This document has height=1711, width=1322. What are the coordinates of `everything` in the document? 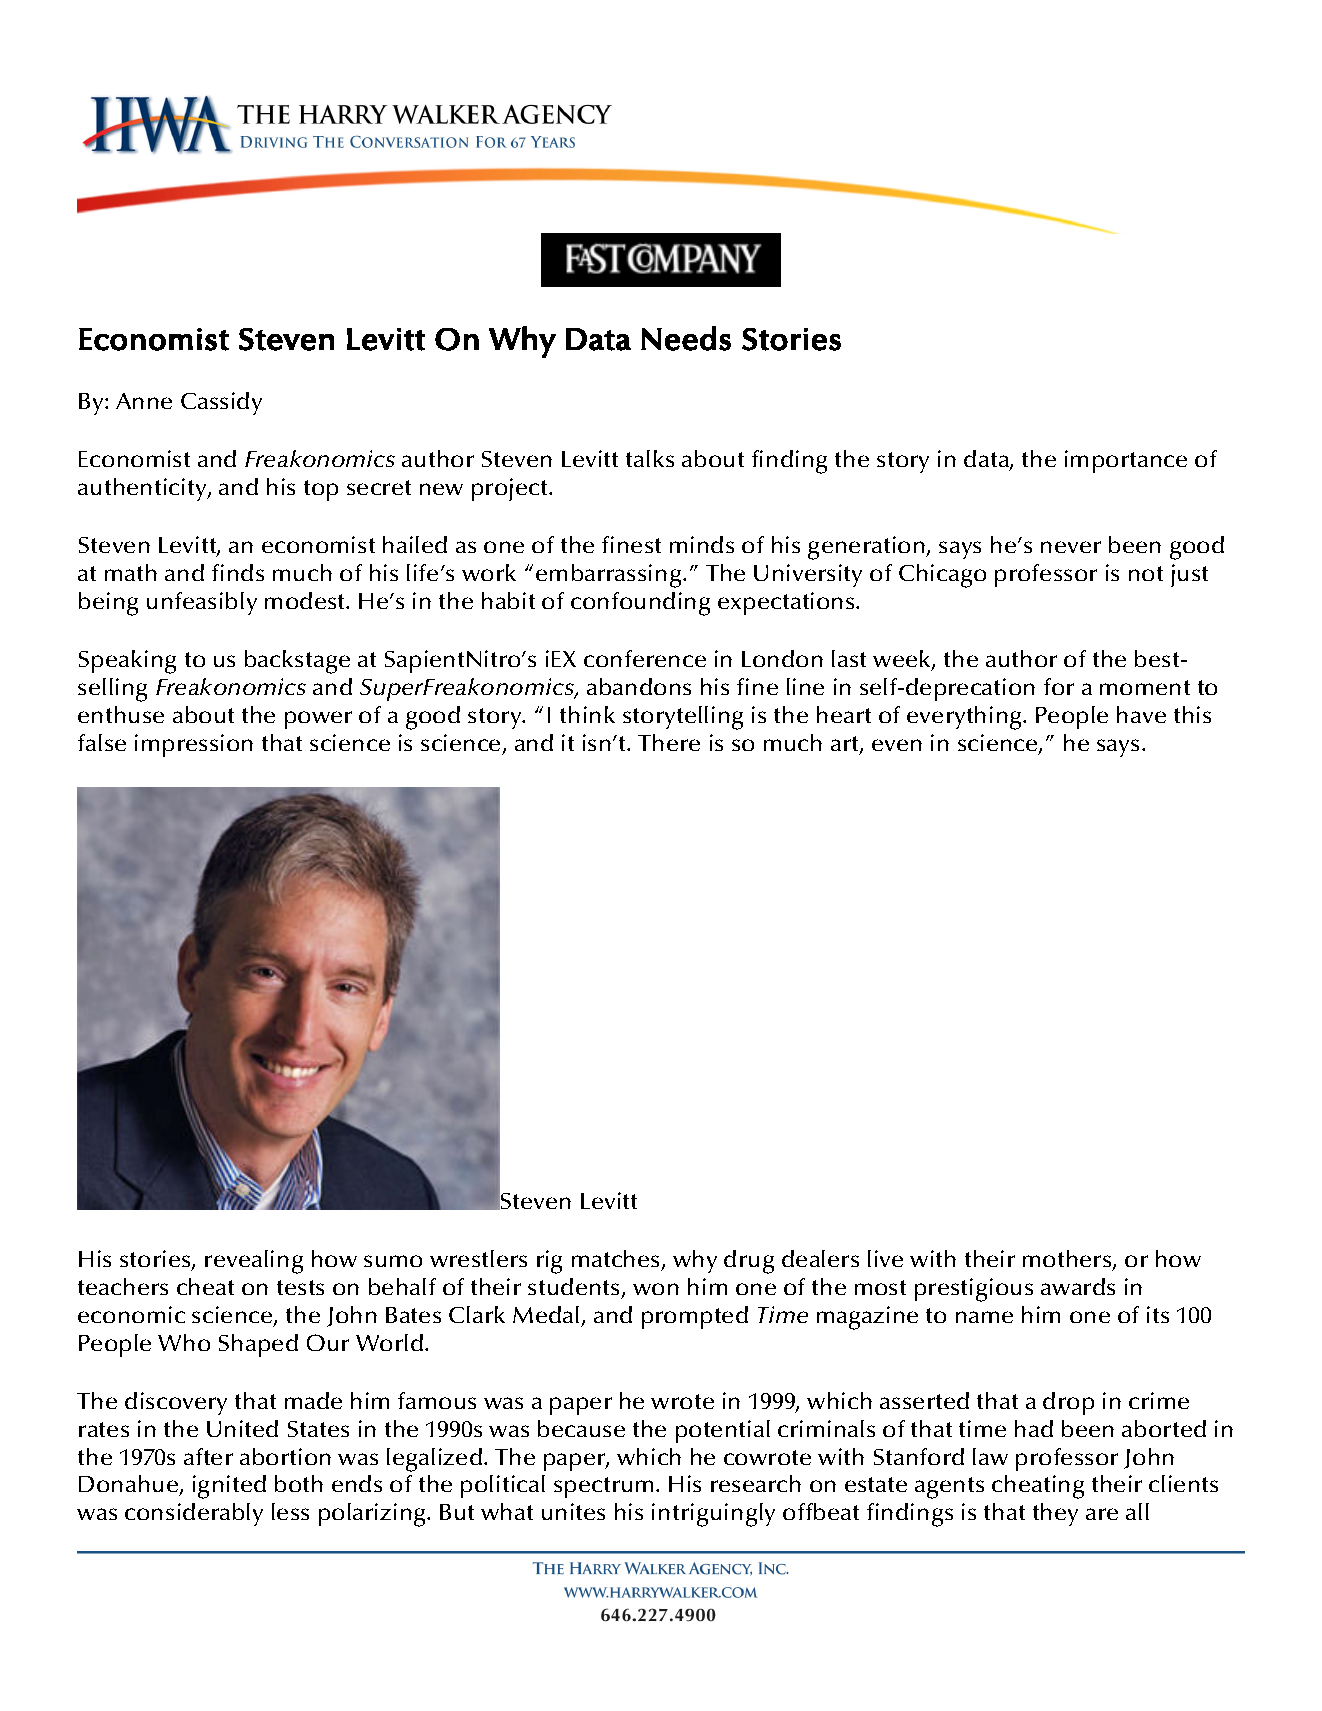 It's located at (965, 718).
